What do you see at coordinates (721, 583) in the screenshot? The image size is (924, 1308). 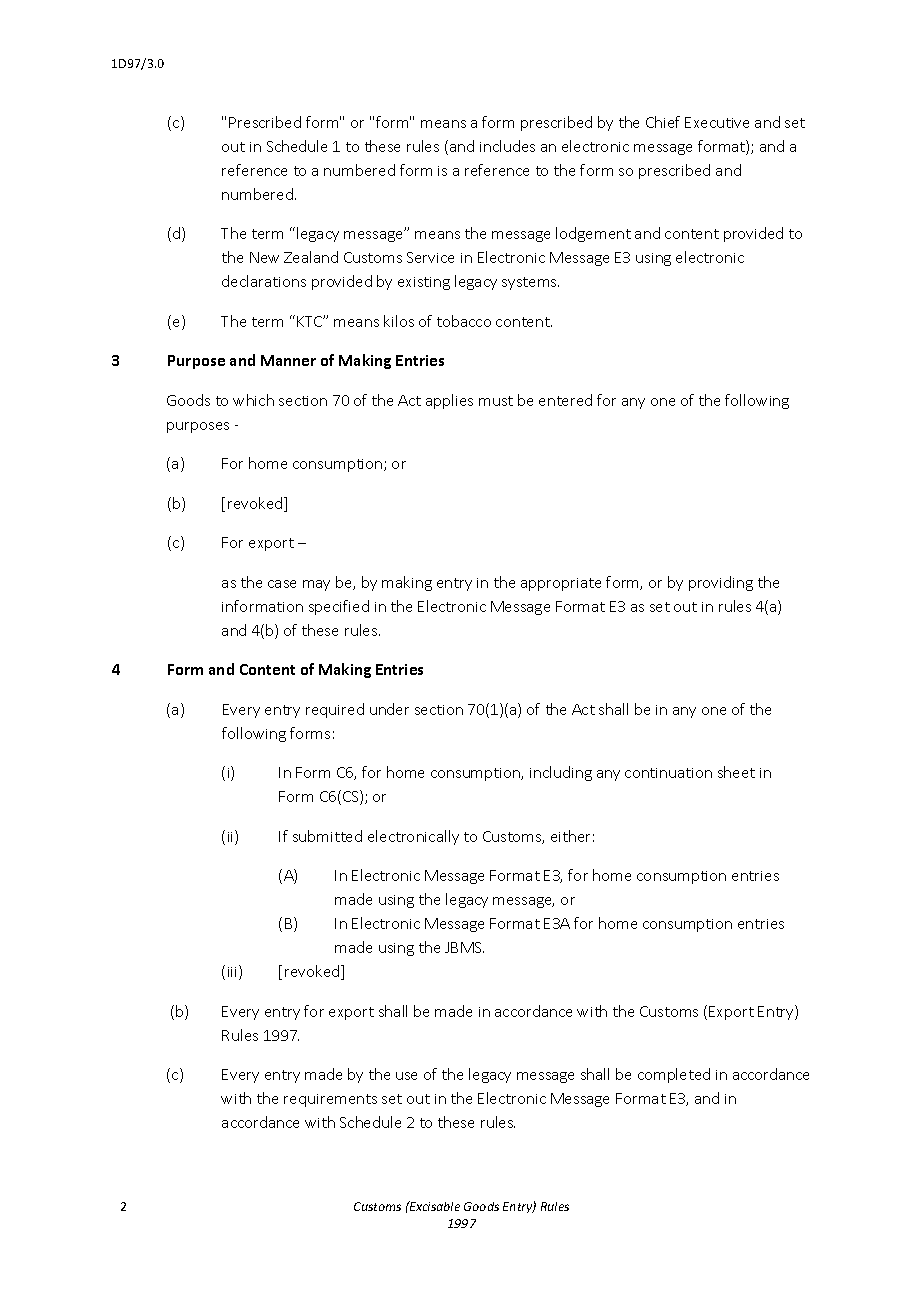 I see `providing` at bounding box center [721, 583].
